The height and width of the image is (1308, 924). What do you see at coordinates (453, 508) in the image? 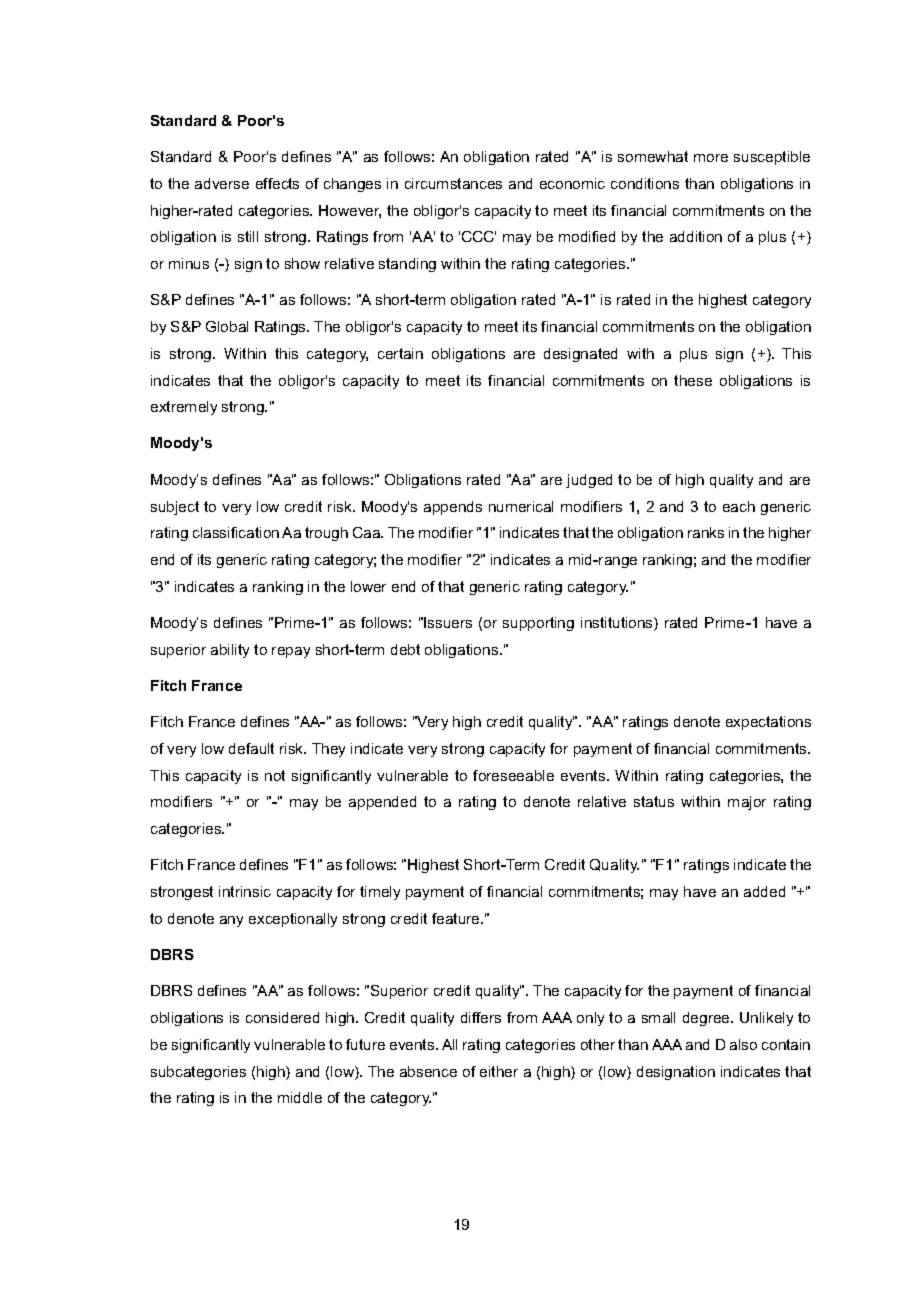
I see `appends` at bounding box center [453, 508].
